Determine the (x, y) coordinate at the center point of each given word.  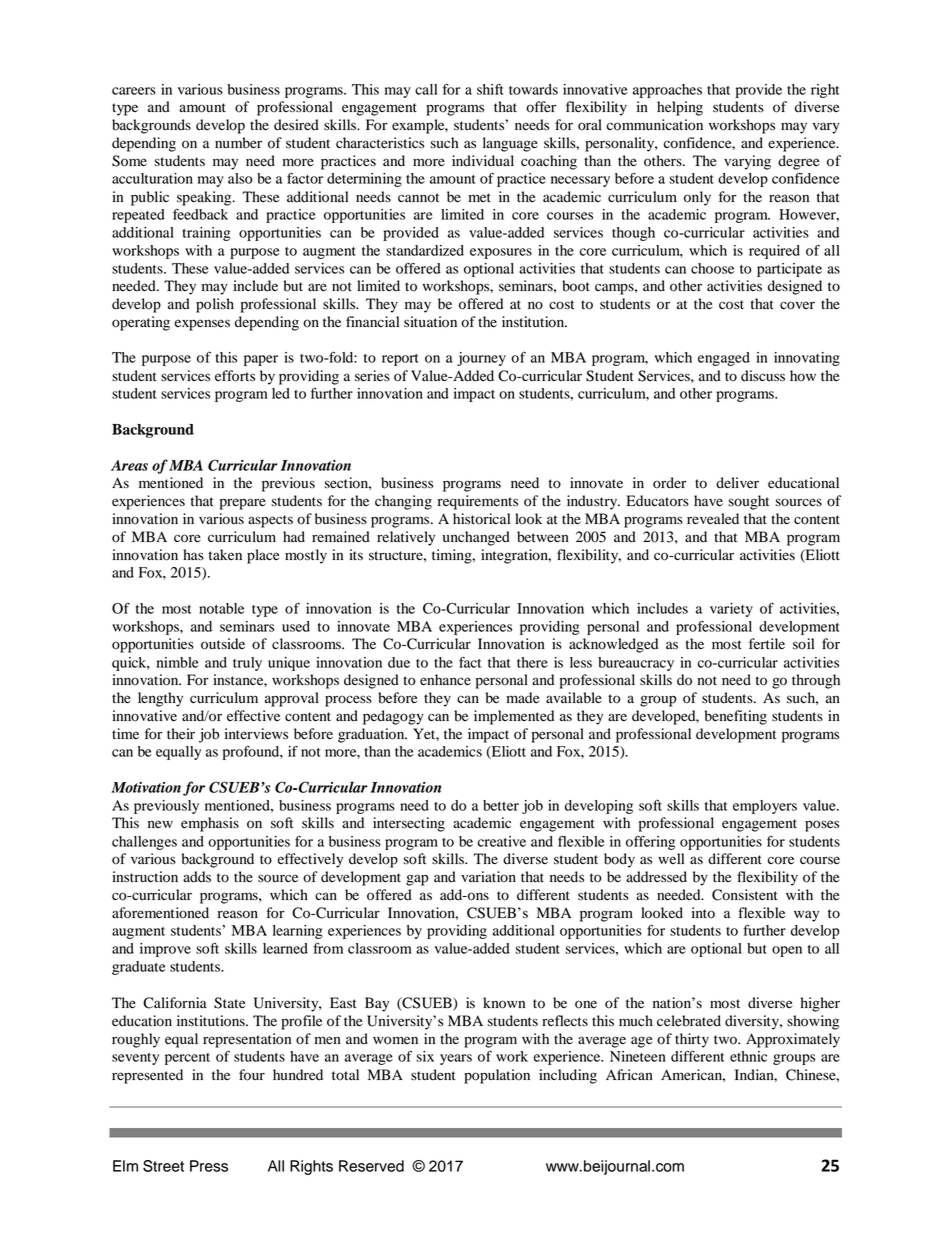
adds (197, 877)
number (238, 143)
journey (481, 359)
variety (731, 610)
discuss (763, 376)
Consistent (745, 895)
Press (209, 1166)
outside (223, 644)
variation (488, 877)
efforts (235, 376)
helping (680, 108)
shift (490, 89)
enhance (445, 680)
